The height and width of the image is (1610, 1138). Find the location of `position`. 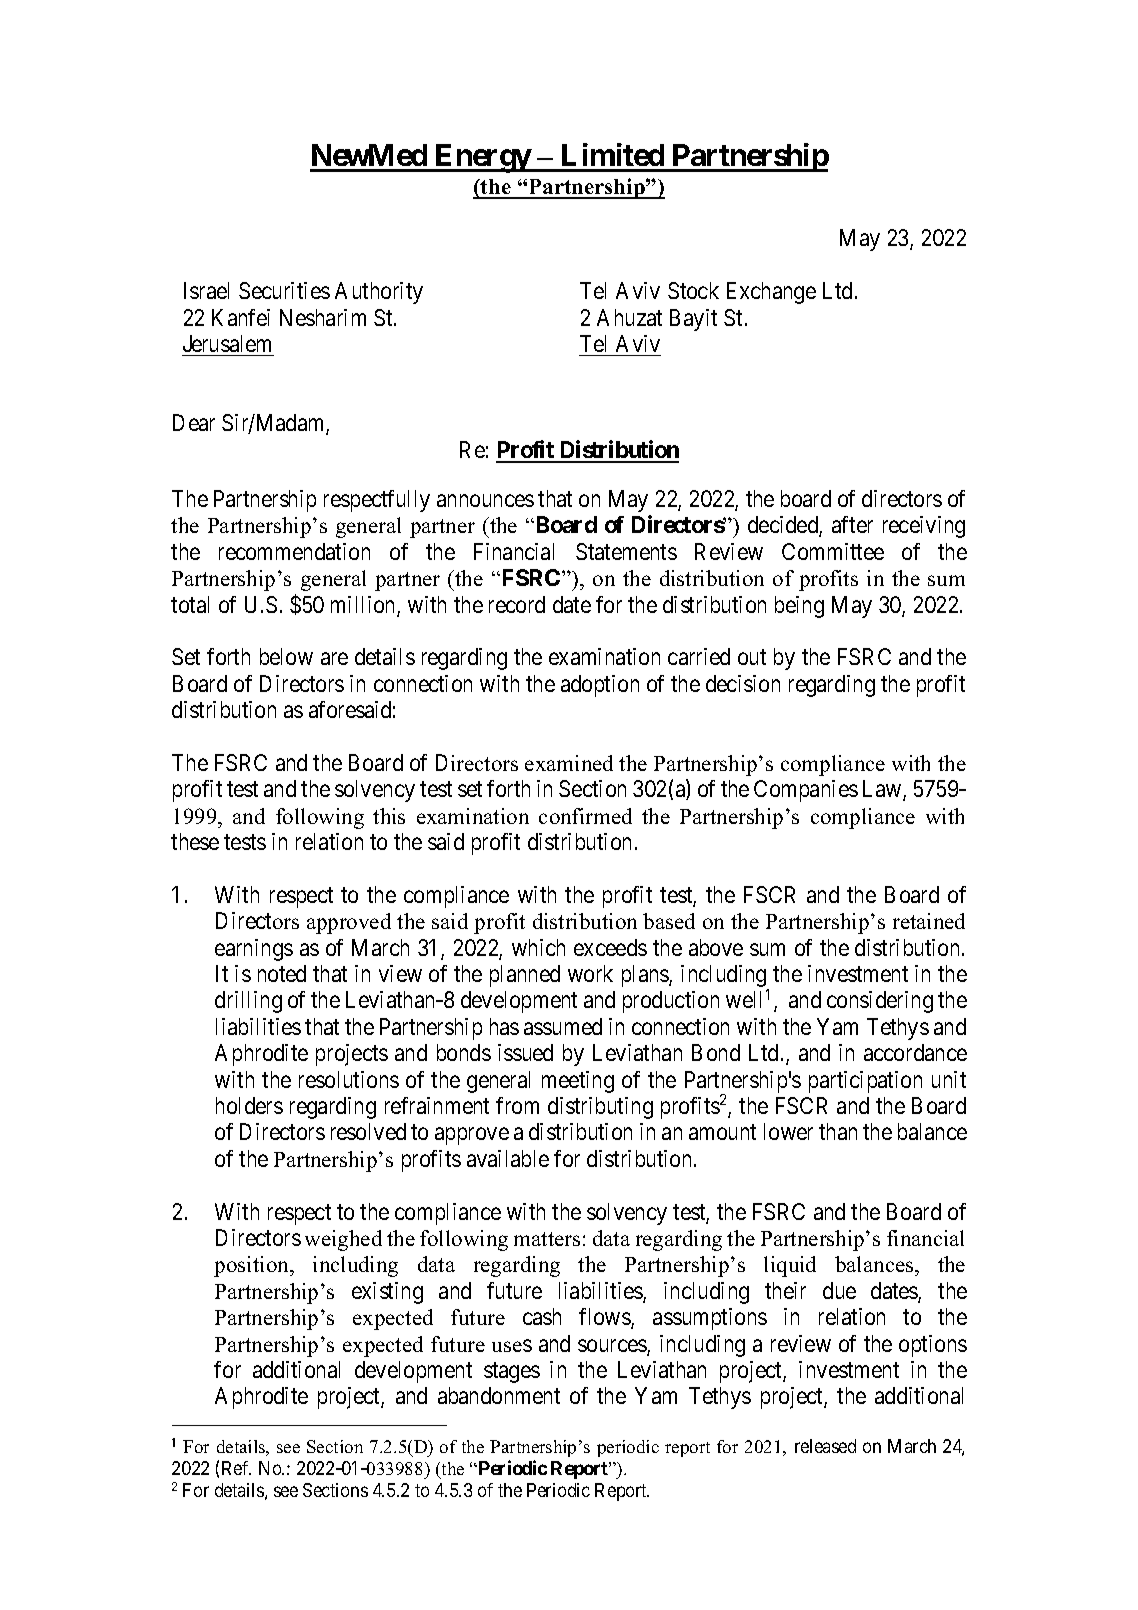

position is located at coordinates (252, 1266).
